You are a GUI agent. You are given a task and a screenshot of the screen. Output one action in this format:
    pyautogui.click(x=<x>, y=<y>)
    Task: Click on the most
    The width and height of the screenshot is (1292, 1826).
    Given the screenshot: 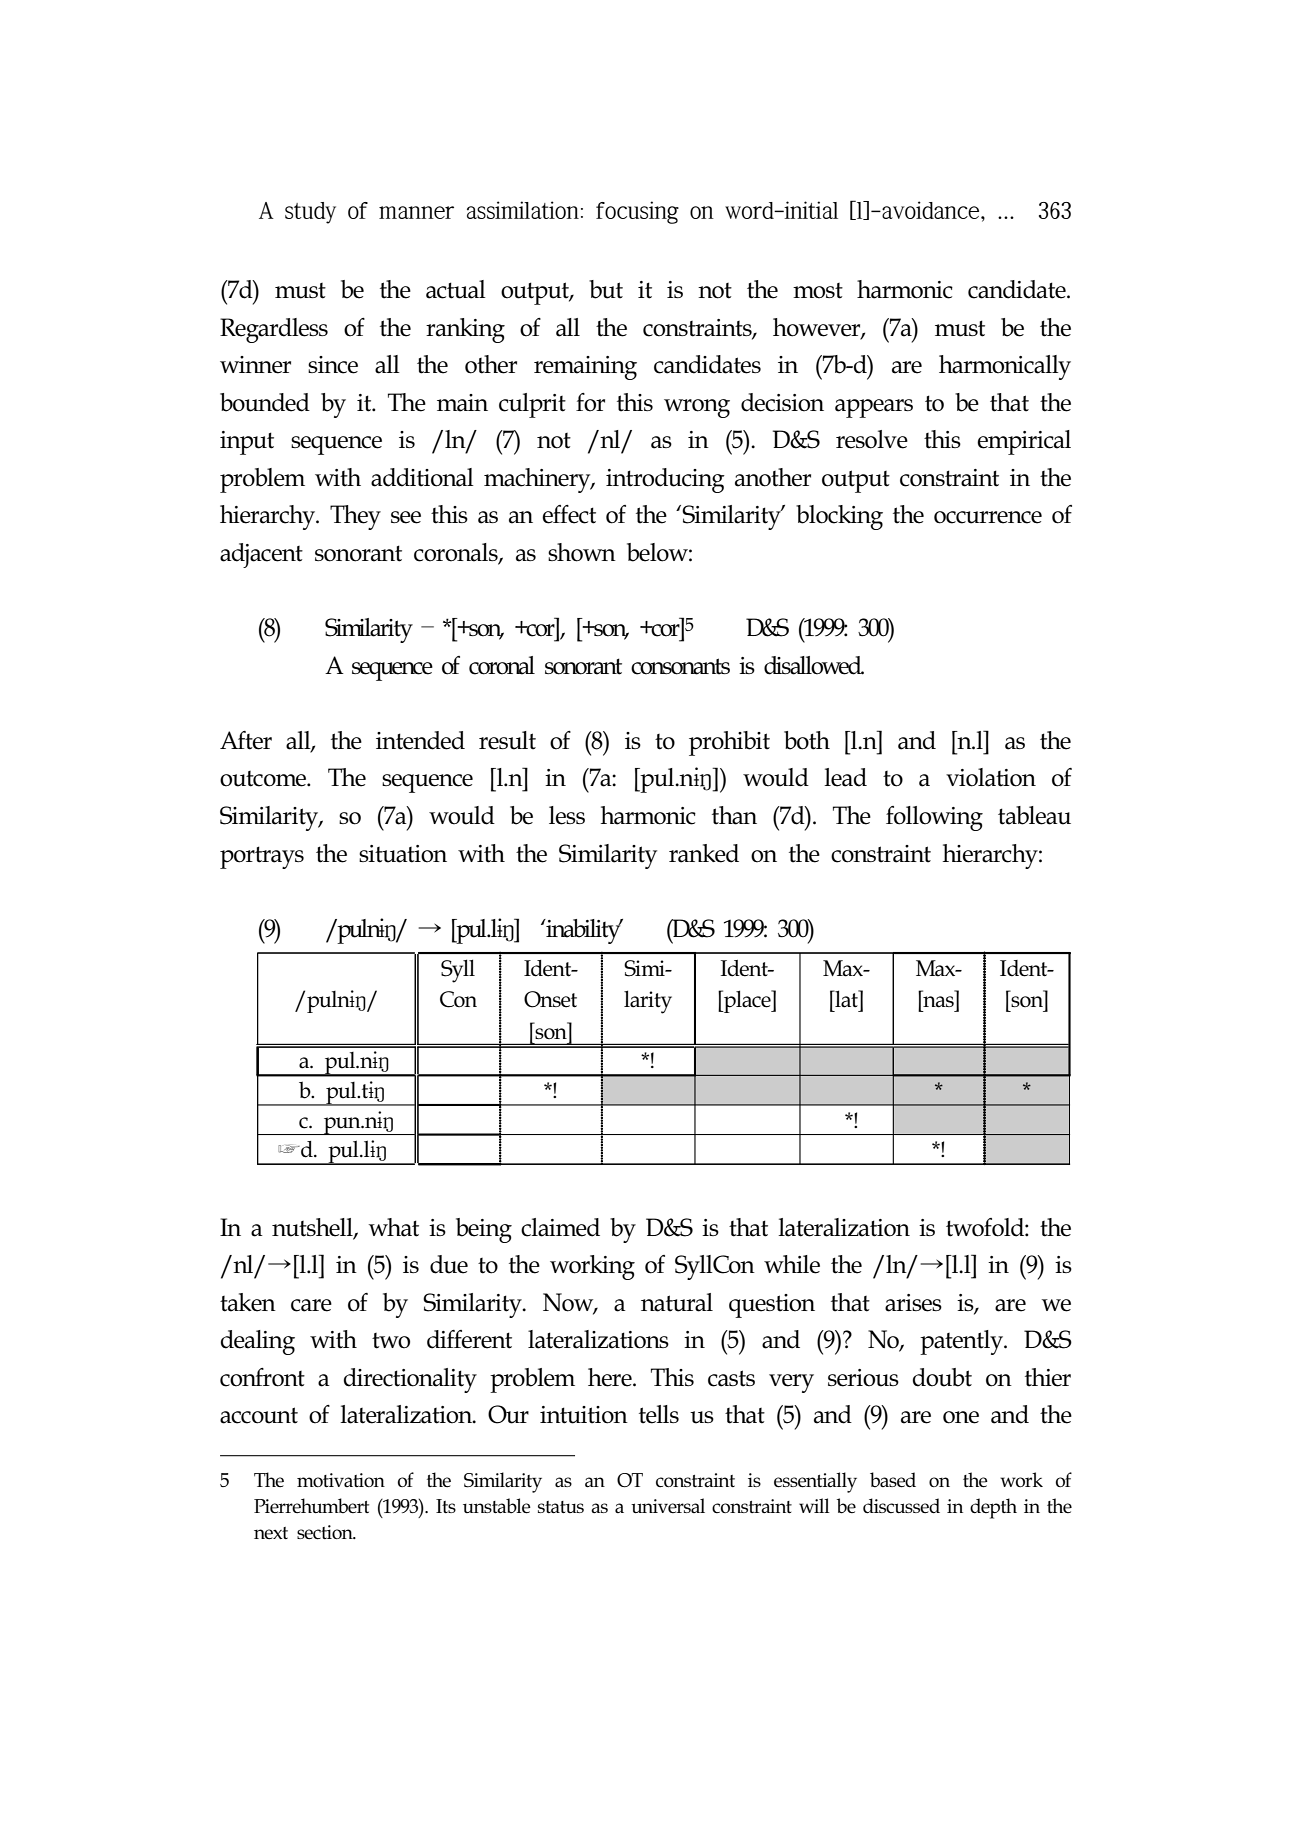 What is the action you would take?
    pyautogui.click(x=818, y=291)
